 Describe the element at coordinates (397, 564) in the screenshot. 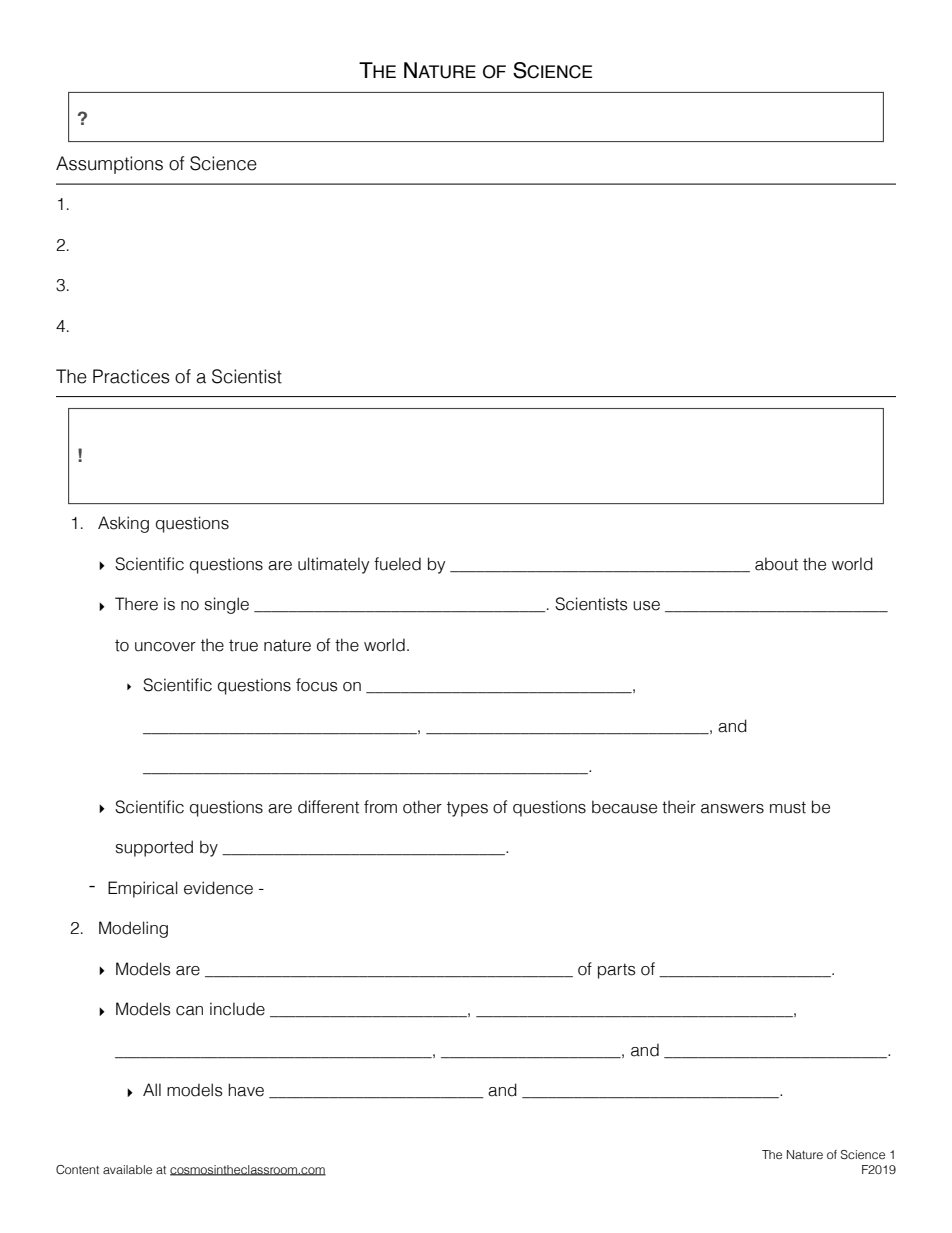

I see `fueled` at that location.
